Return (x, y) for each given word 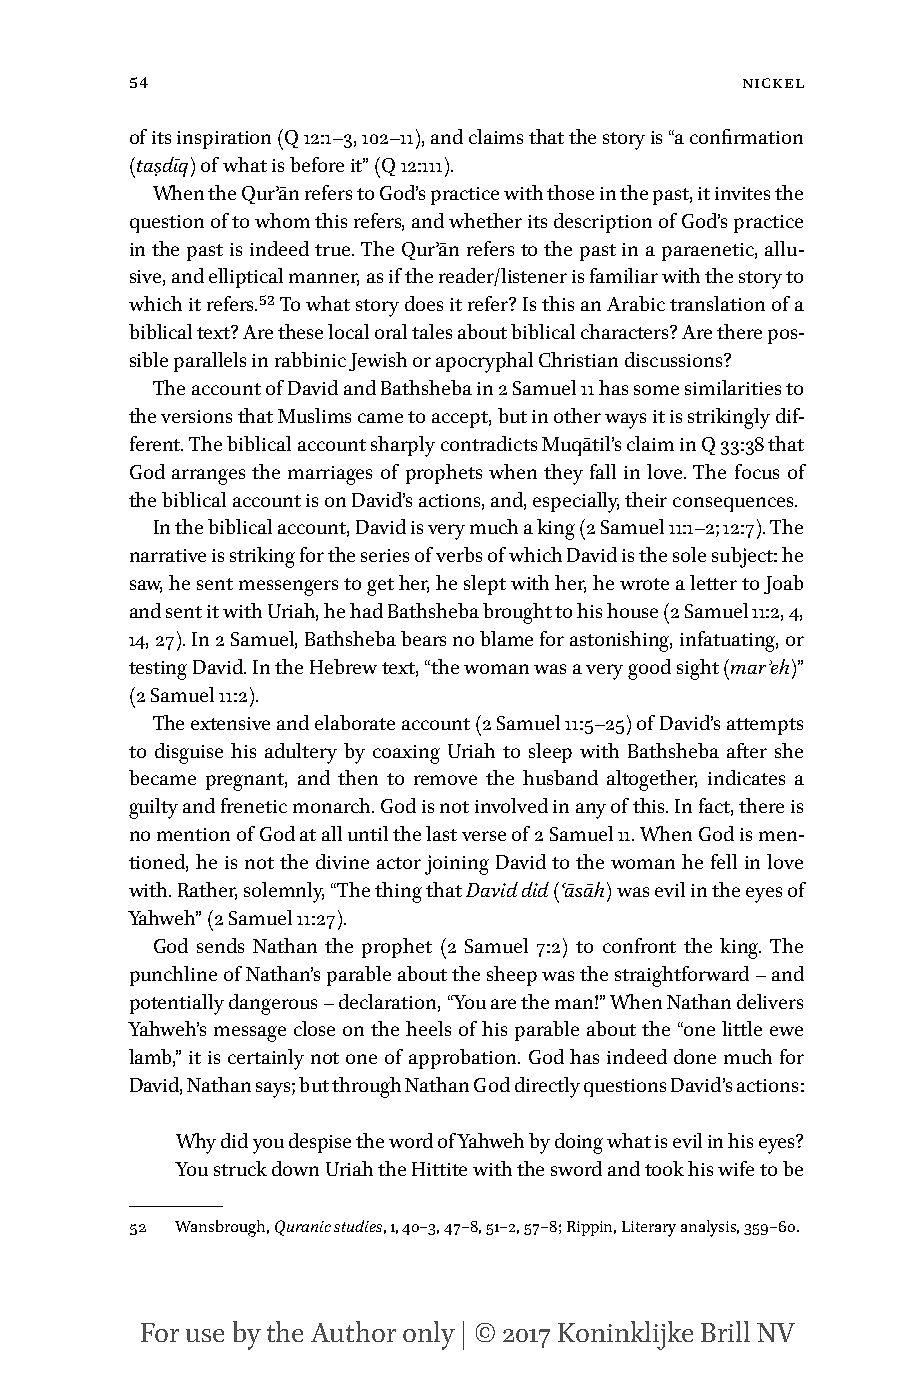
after (747, 750)
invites (742, 193)
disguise (189, 753)
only (429, 1335)
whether (485, 220)
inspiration (224, 140)
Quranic (303, 1228)
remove (445, 780)
